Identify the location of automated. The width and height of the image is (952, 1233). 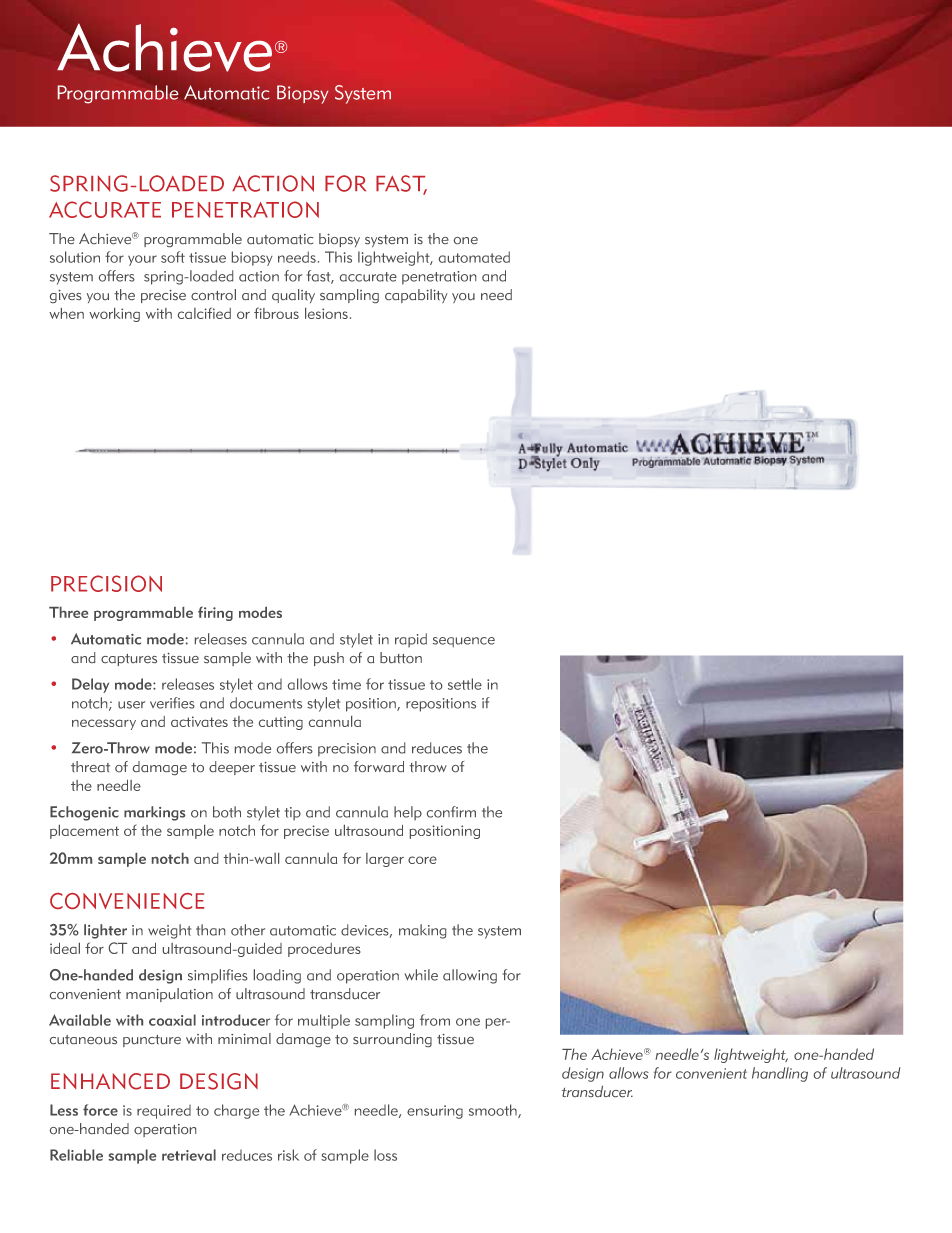
(474, 257).
